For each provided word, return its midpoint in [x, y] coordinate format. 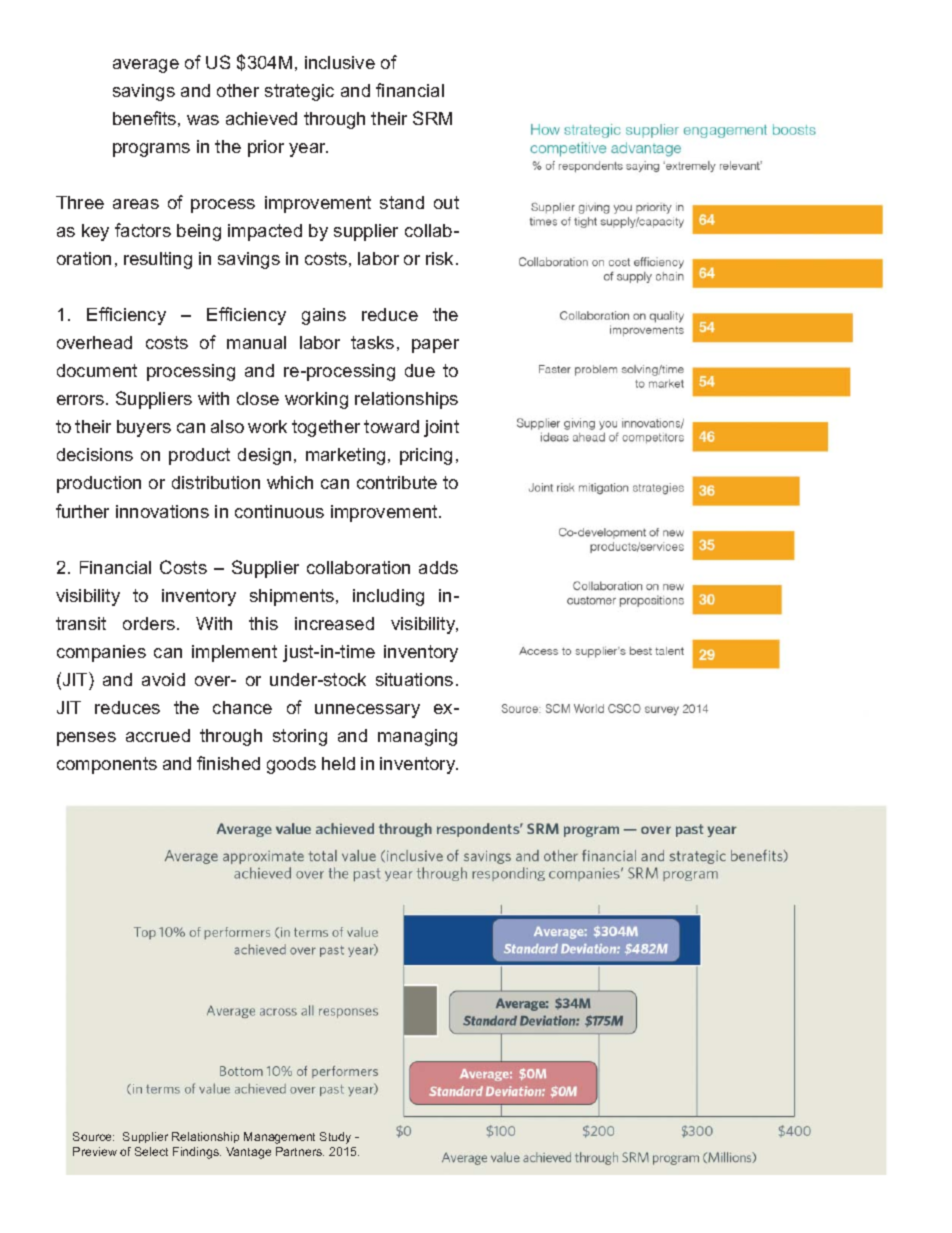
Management [279, 1138]
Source [93, 1136]
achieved [261, 118]
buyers [144, 428]
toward [391, 426]
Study [335, 1138]
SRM [432, 118]
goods [291, 765]
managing [417, 737]
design [264, 456]
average [146, 66]
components [107, 765]
